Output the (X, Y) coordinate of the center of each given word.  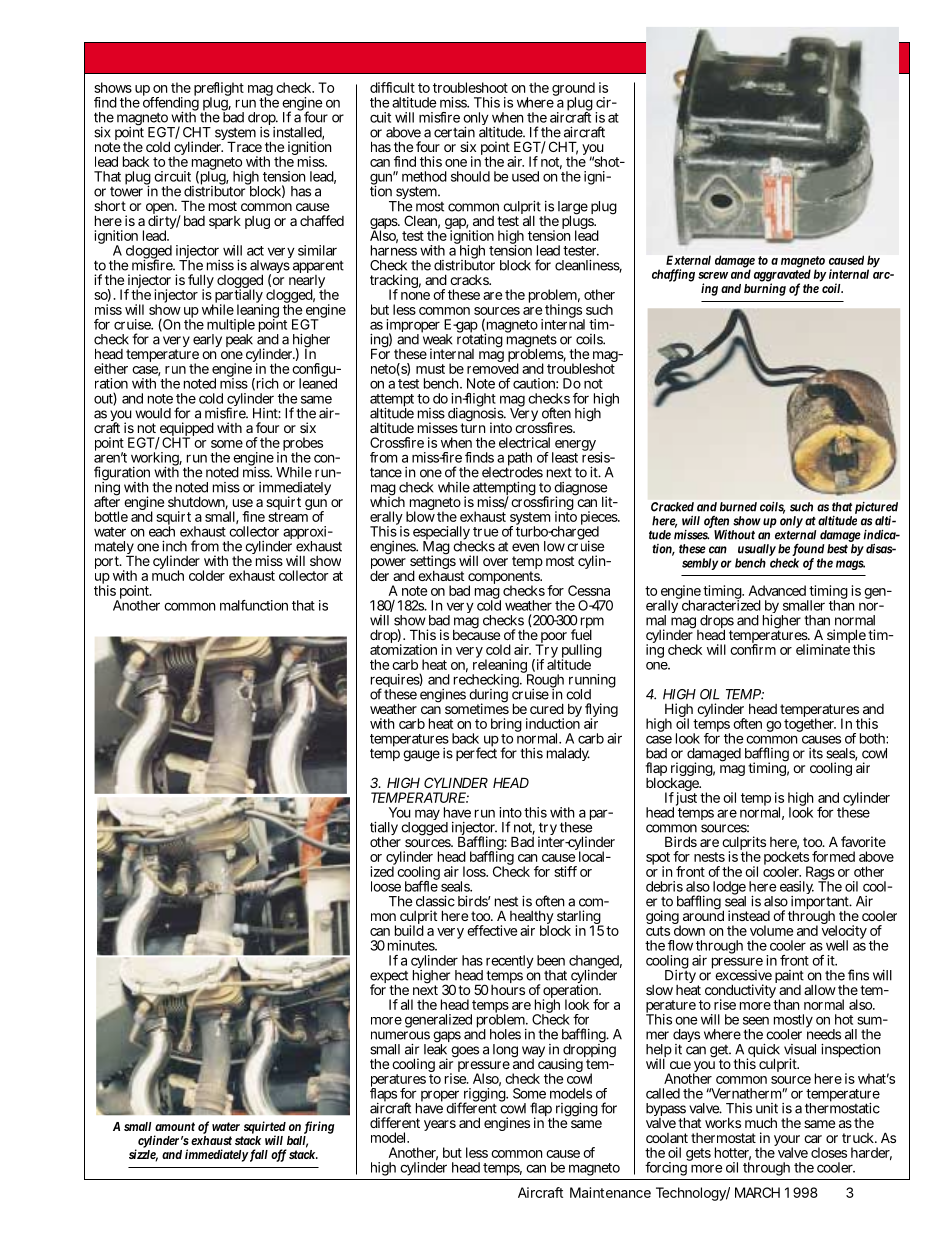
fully (201, 282)
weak (437, 338)
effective (492, 930)
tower (126, 192)
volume (771, 930)
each (162, 530)
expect (389, 978)
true (486, 532)
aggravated (782, 276)
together (810, 724)
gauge (421, 756)
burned (738, 507)
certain (454, 132)
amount (175, 1126)
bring (506, 726)
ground (573, 90)
